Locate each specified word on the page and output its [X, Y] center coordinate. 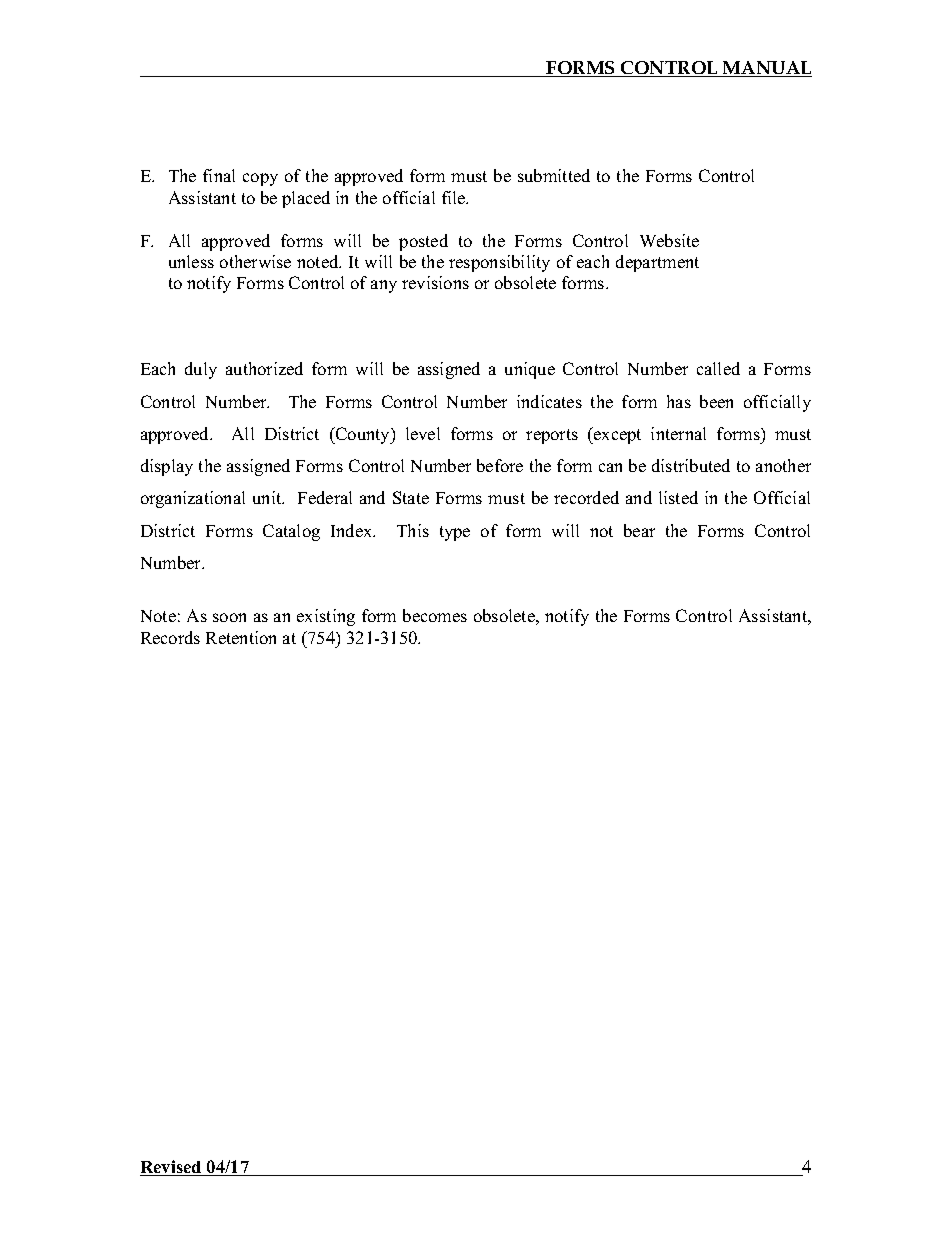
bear [639, 530]
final [219, 175]
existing [326, 617]
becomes [435, 615]
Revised [172, 1168]
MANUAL [766, 69]
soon [229, 617]
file [455, 197]
